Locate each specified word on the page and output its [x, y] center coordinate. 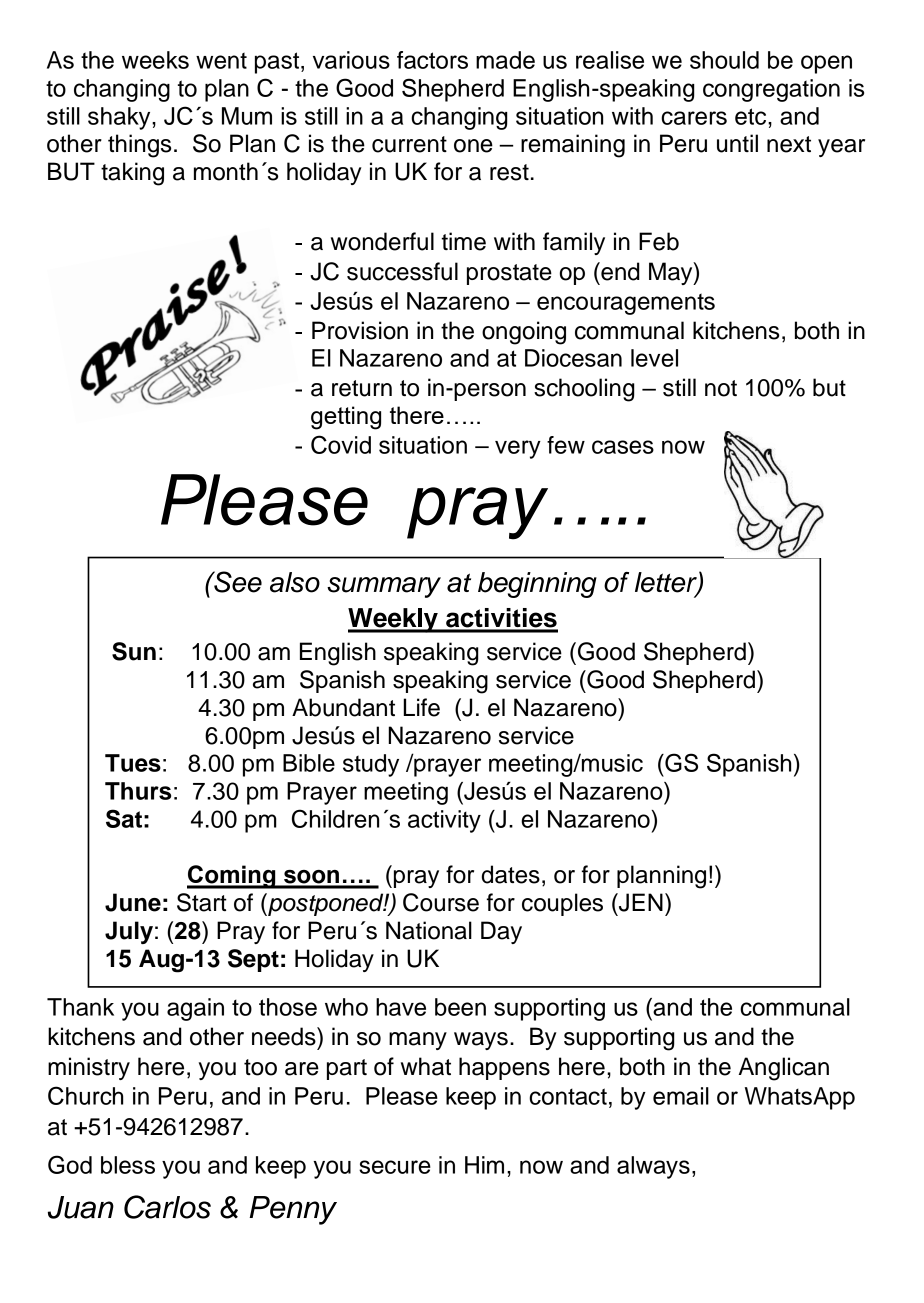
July [129, 932]
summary [384, 587]
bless [128, 1165]
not [721, 388]
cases [623, 447]
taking [132, 174]
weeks [155, 60]
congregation [771, 90]
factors [432, 60]
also [295, 582]
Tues [133, 763]
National [429, 930]
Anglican [784, 1069]
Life [421, 707]
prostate [509, 274]
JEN [640, 902]
